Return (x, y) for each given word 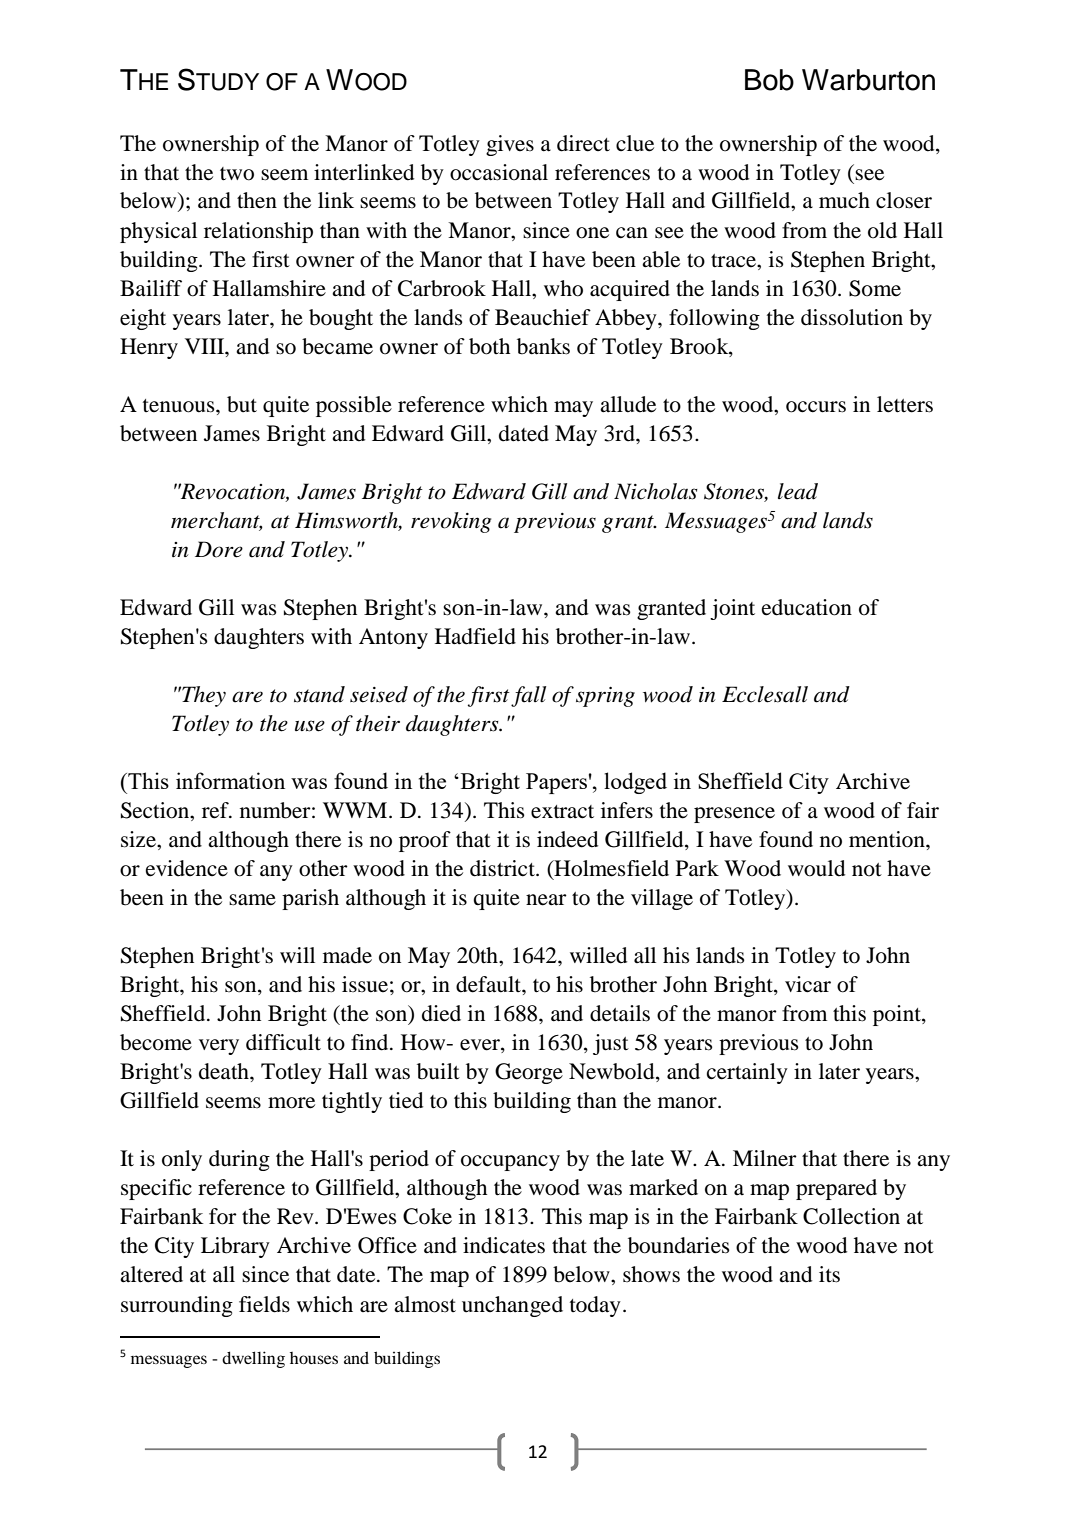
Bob (769, 80)
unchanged (512, 1306)
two (237, 174)
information (230, 780)
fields (264, 1304)
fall (528, 696)
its (829, 1274)
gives (510, 145)
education (807, 607)
